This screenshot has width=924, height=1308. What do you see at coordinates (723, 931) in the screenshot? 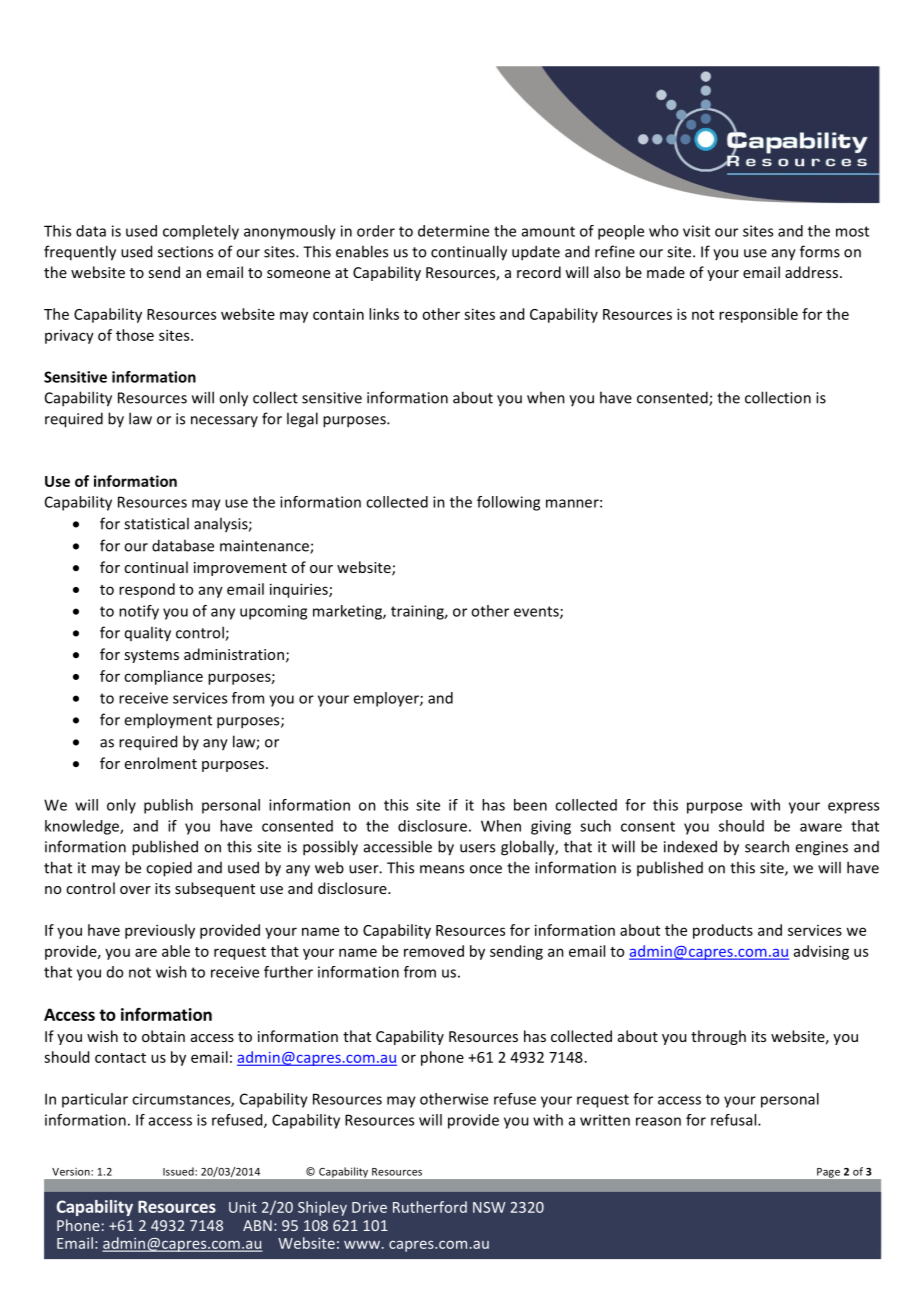
I see `products` at bounding box center [723, 931].
